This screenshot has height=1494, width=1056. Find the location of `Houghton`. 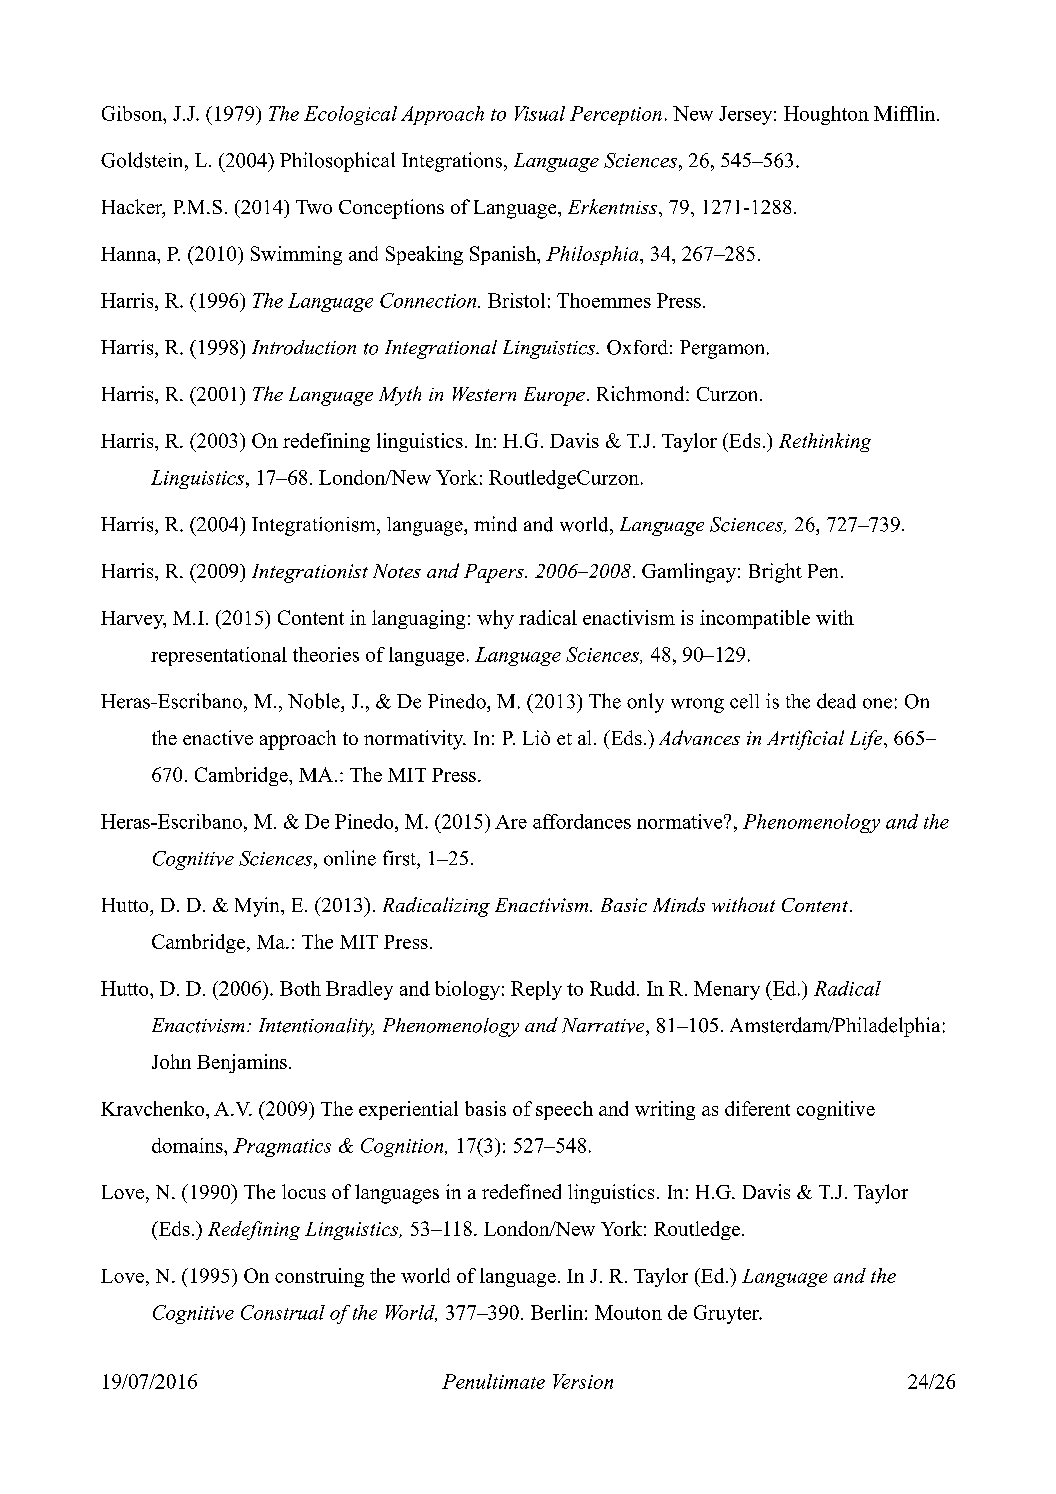

Houghton is located at coordinates (826, 115).
